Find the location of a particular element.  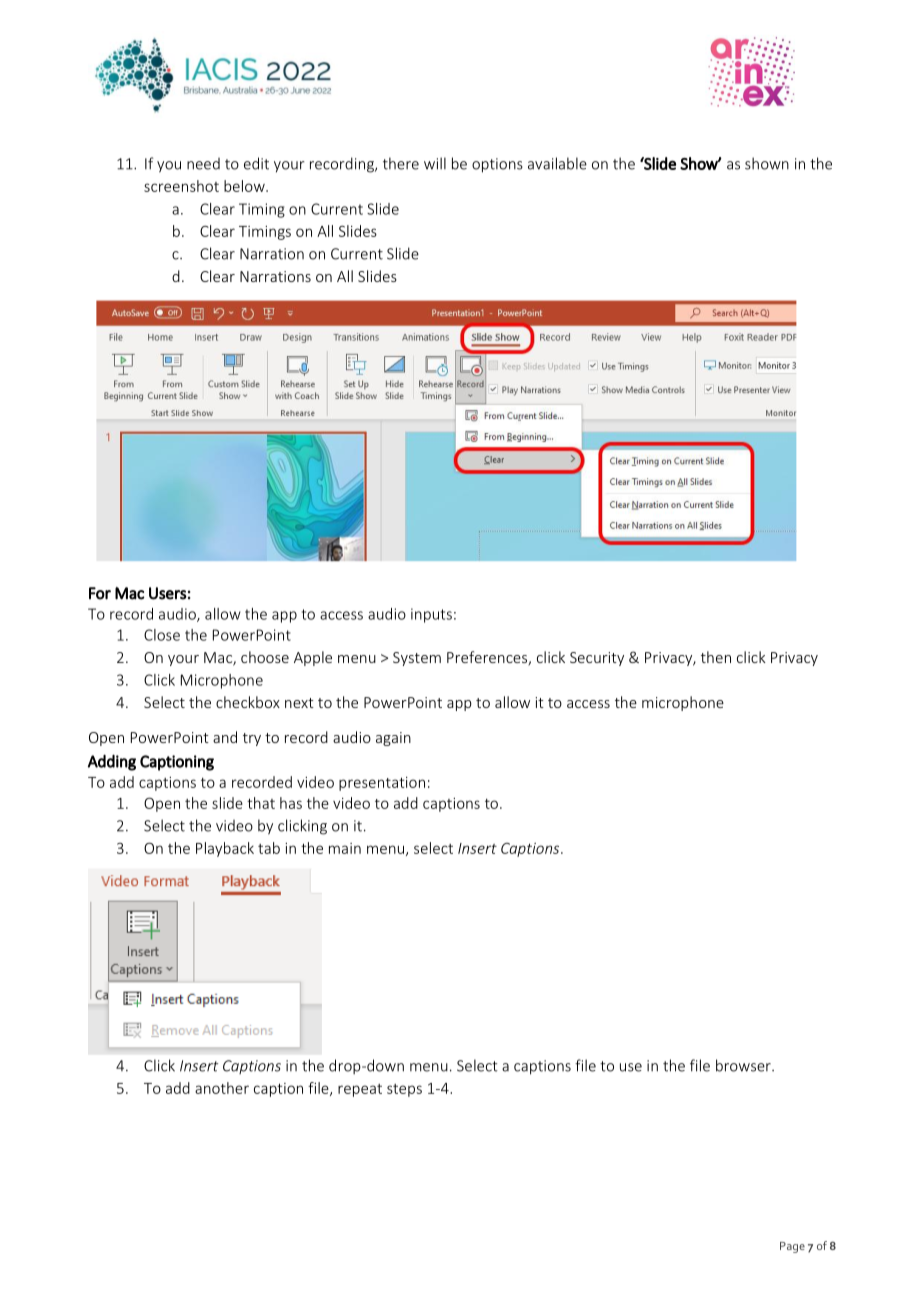

then is located at coordinates (716, 657).
